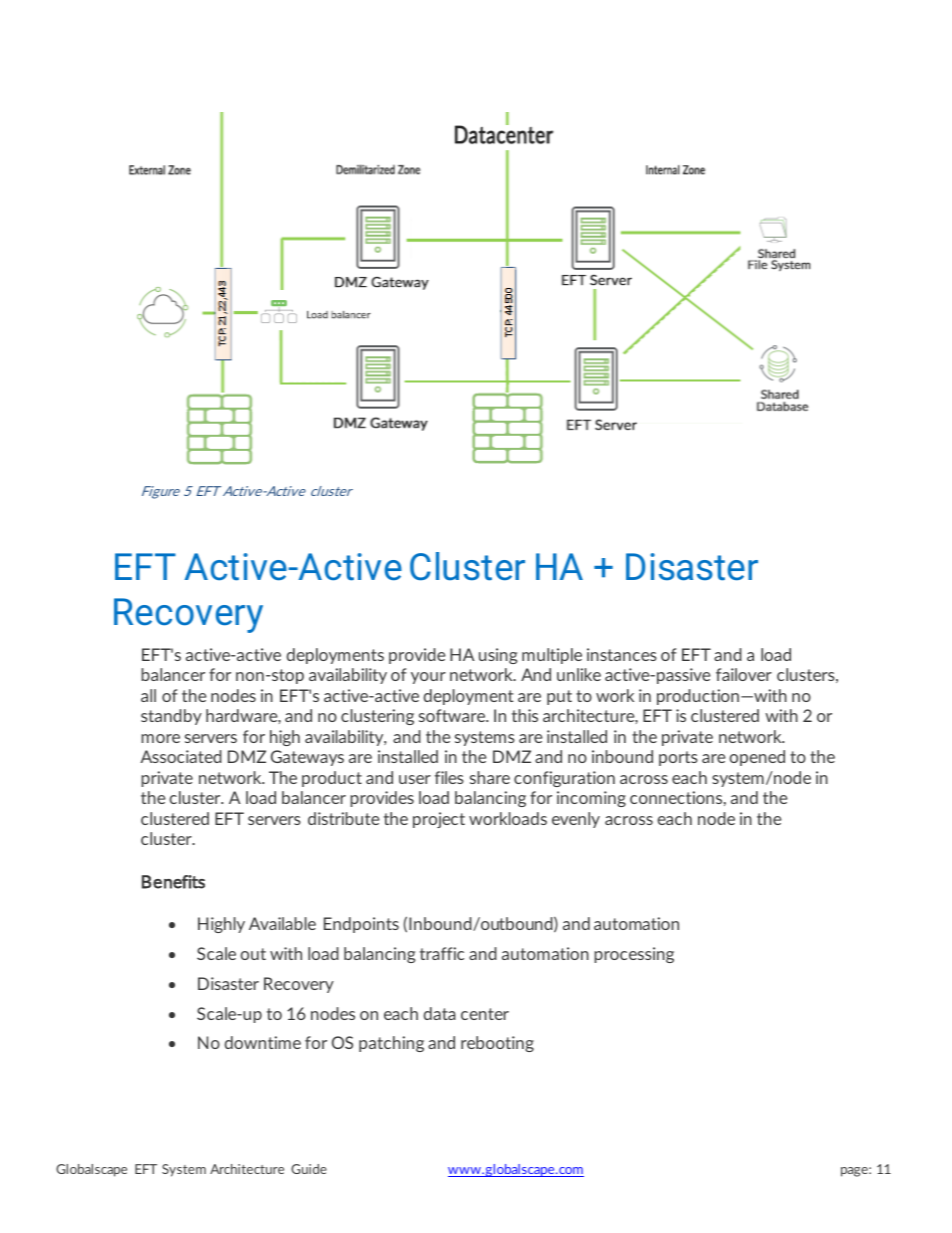 This page has width=952, height=1233. I want to click on processing, so click(634, 955).
